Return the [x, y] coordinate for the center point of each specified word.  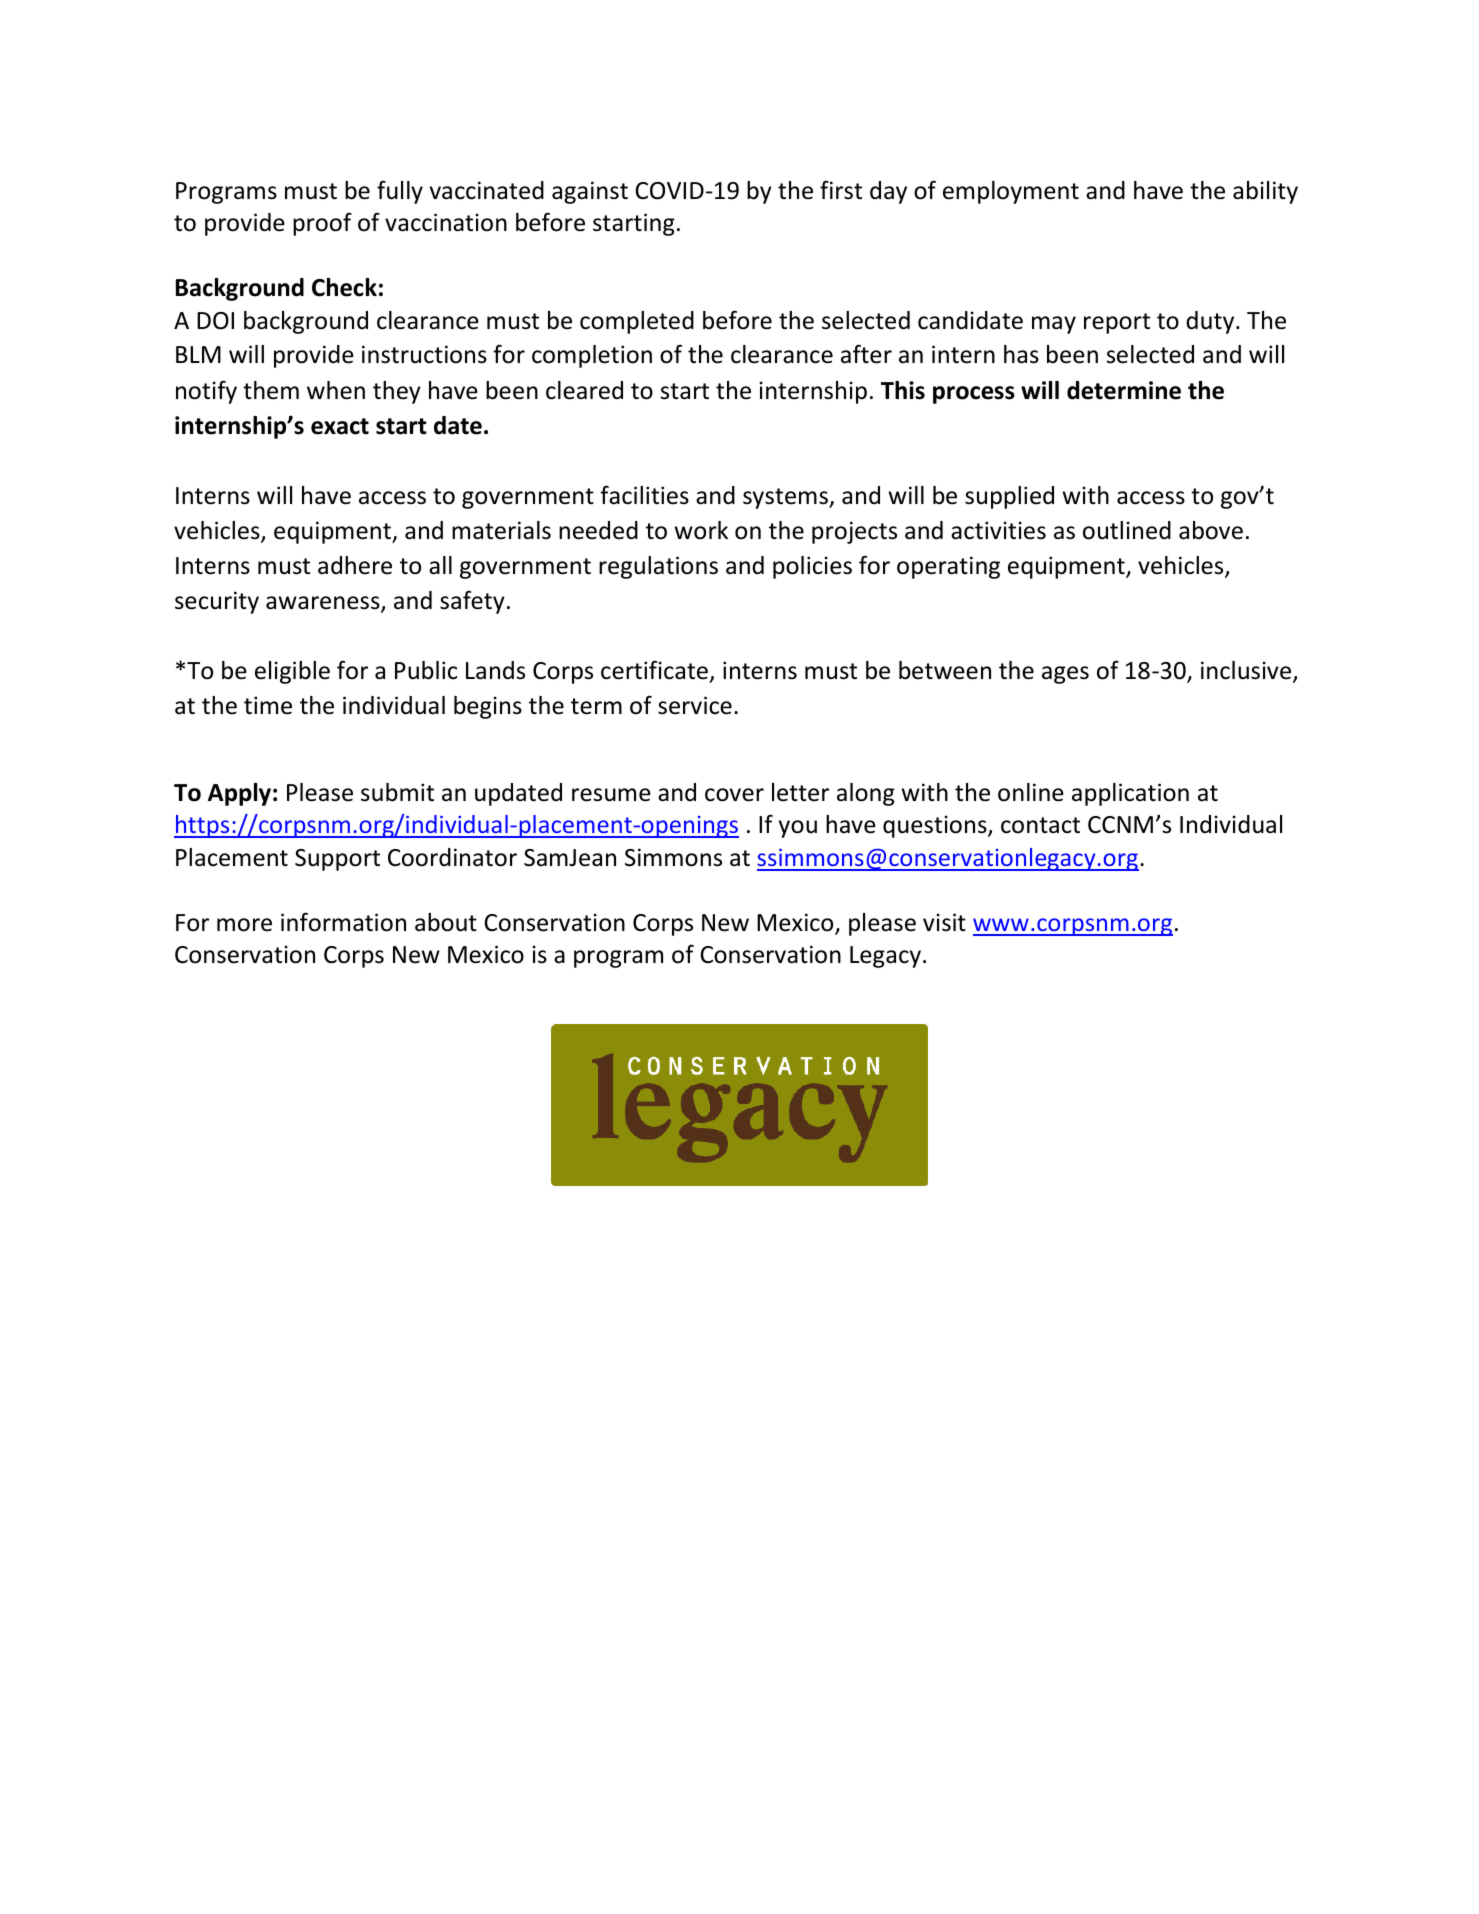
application [1130, 794]
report [1117, 323]
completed [637, 322]
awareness [324, 604]
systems [786, 498]
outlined [1127, 530]
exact [340, 426]
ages [1065, 675]
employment [1011, 192]
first [841, 190]
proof [322, 224]
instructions [424, 354]
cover [734, 795]
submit [397, 792]
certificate [654, 670]
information [343, 922]
